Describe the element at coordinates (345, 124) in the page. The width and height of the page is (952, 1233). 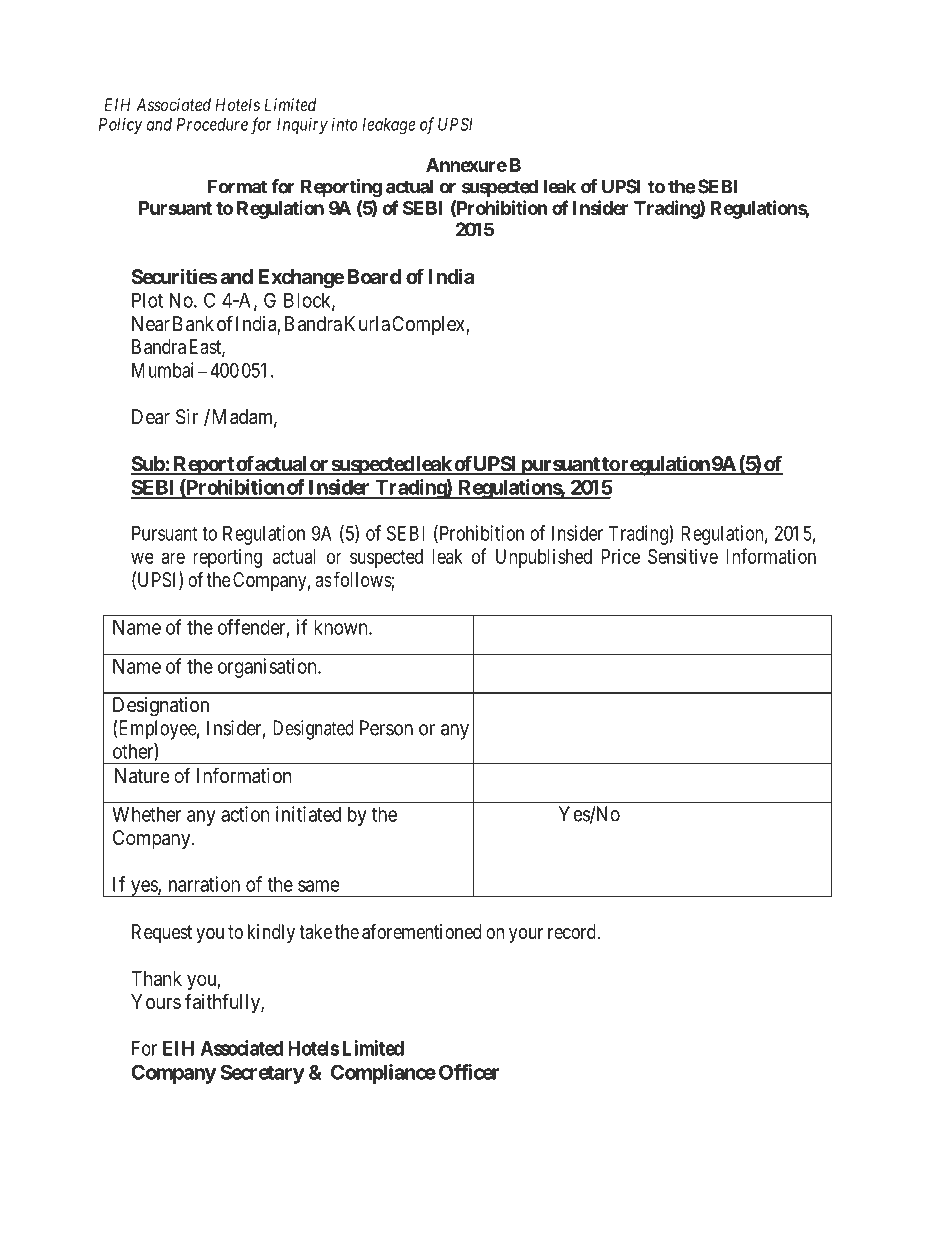
I see `into` at that location.
